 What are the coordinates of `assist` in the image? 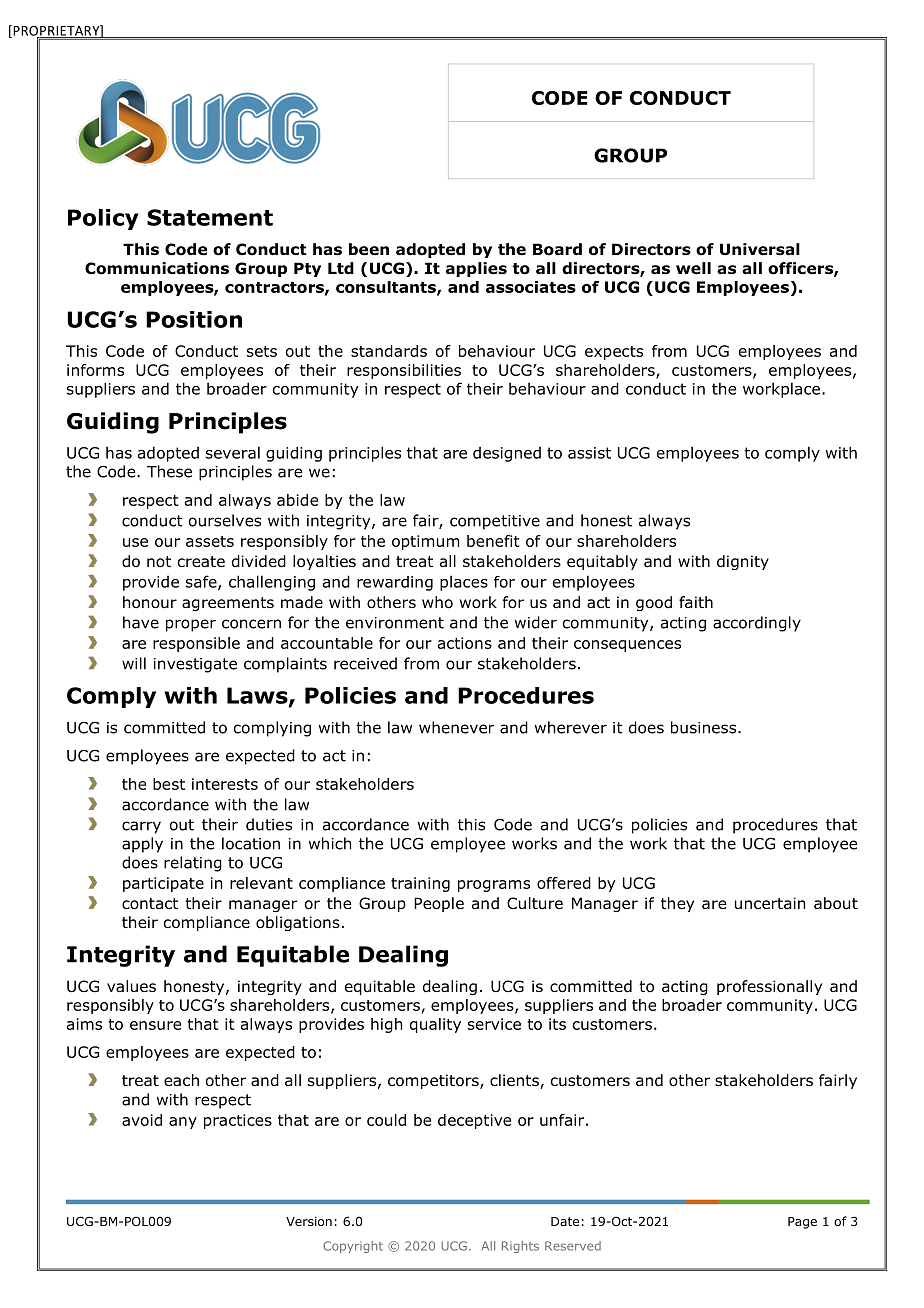 It's located at (589, 453).
